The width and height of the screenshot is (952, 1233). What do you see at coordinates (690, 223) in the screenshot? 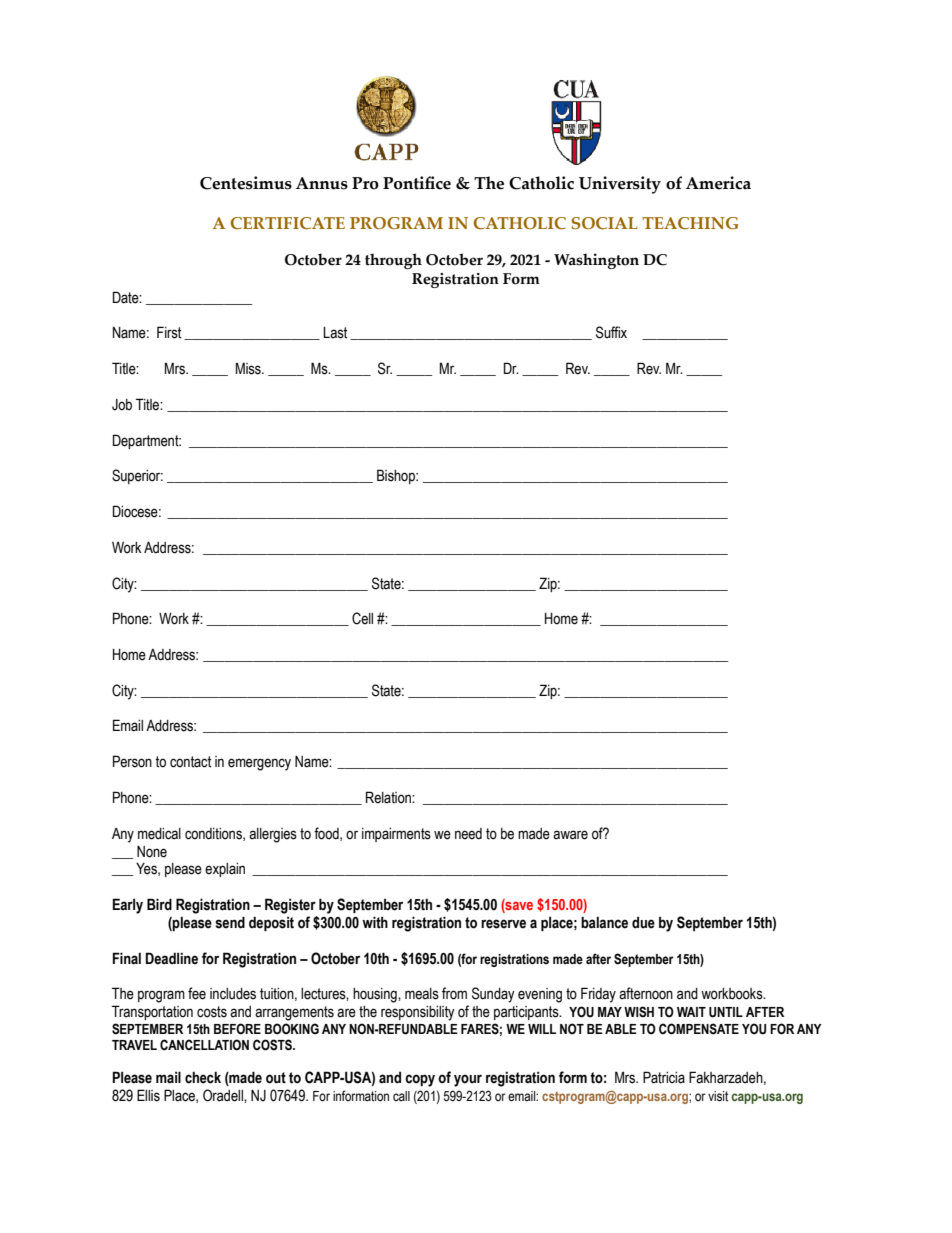
I see `TEACHING` at bounding box center [690, 223].
